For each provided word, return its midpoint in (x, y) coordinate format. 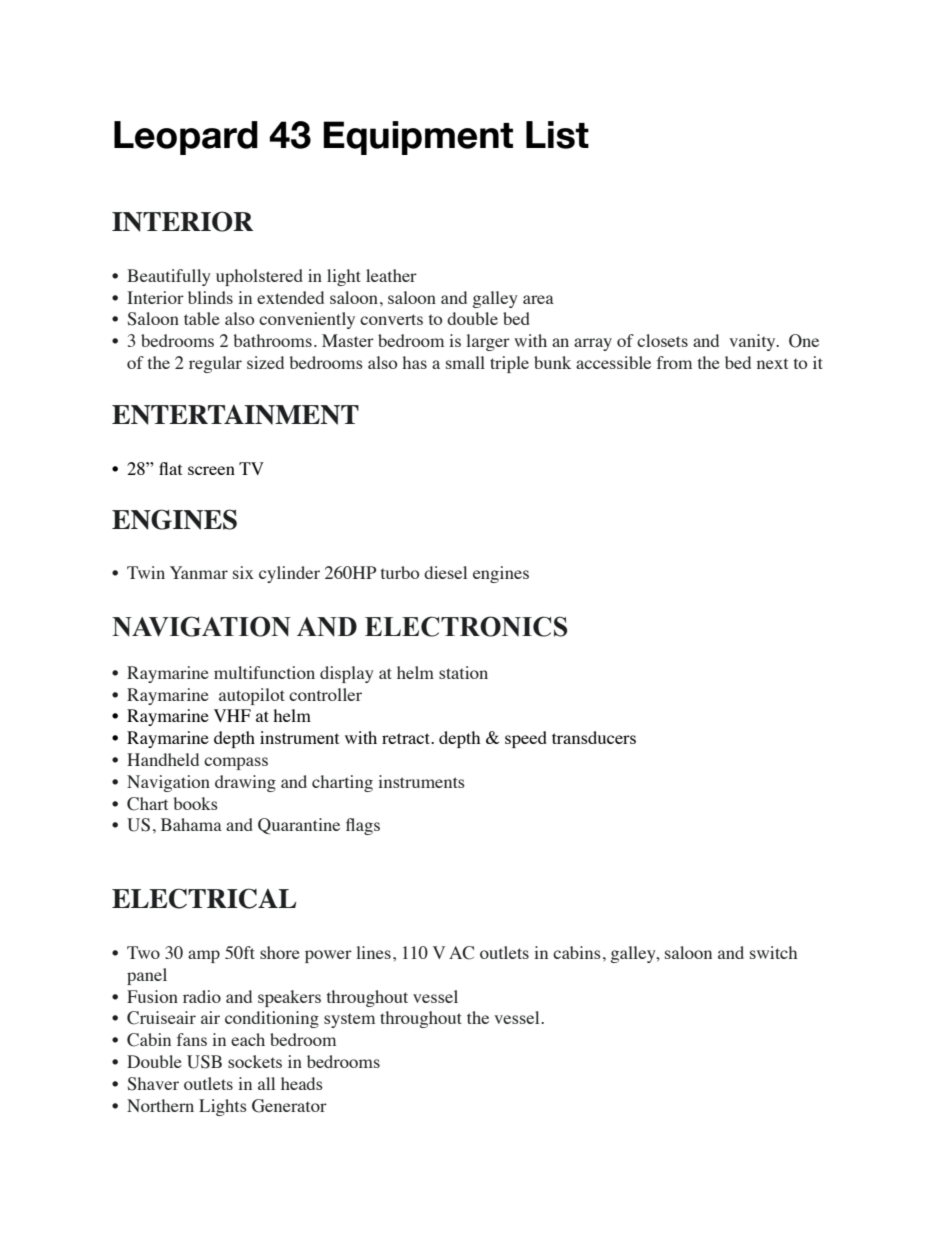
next (772, 363)
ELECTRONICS (466, 626)
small (465, 362)
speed (526, 739)
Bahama (191, 824)
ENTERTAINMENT (235, 415)
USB (204, 1062)
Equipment (418, 138)
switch (773, 952)
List (557, 135)
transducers (594, 737)
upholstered (259, 277)
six (243, 572)
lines (373, 952)
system (349, 1020)
